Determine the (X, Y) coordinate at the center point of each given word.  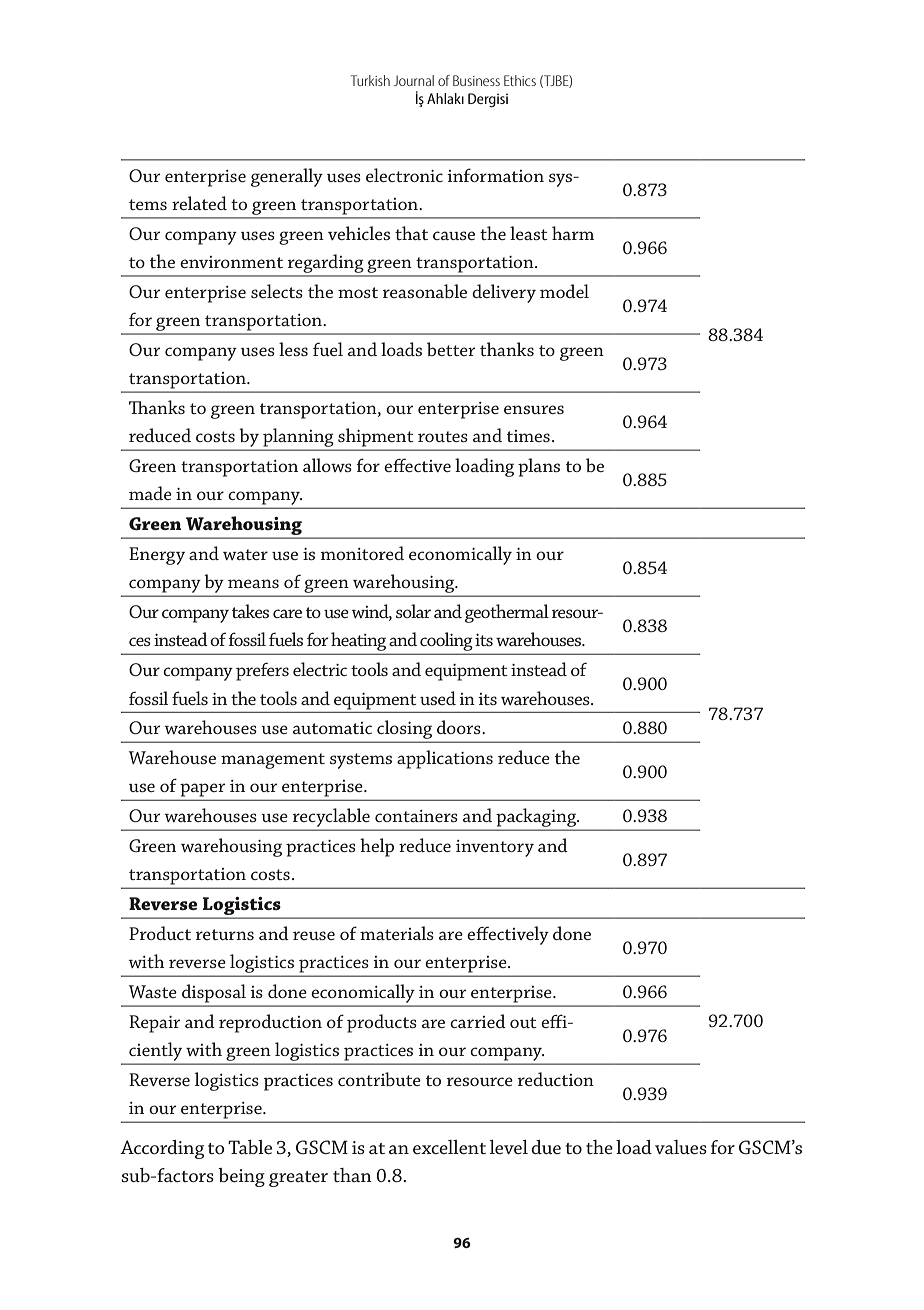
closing (405, 731)
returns (225, 934)
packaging (536, 819)
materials (397, 933)
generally (287, 177)
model (564, 291)
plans (539, 467)
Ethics (520, 80)
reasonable (425, 291)
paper (202, 790)
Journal (414, 80)
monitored (362, 553)
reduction (556, 1079)
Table (250, 1147)
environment (231, 262)
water (245, 554)
